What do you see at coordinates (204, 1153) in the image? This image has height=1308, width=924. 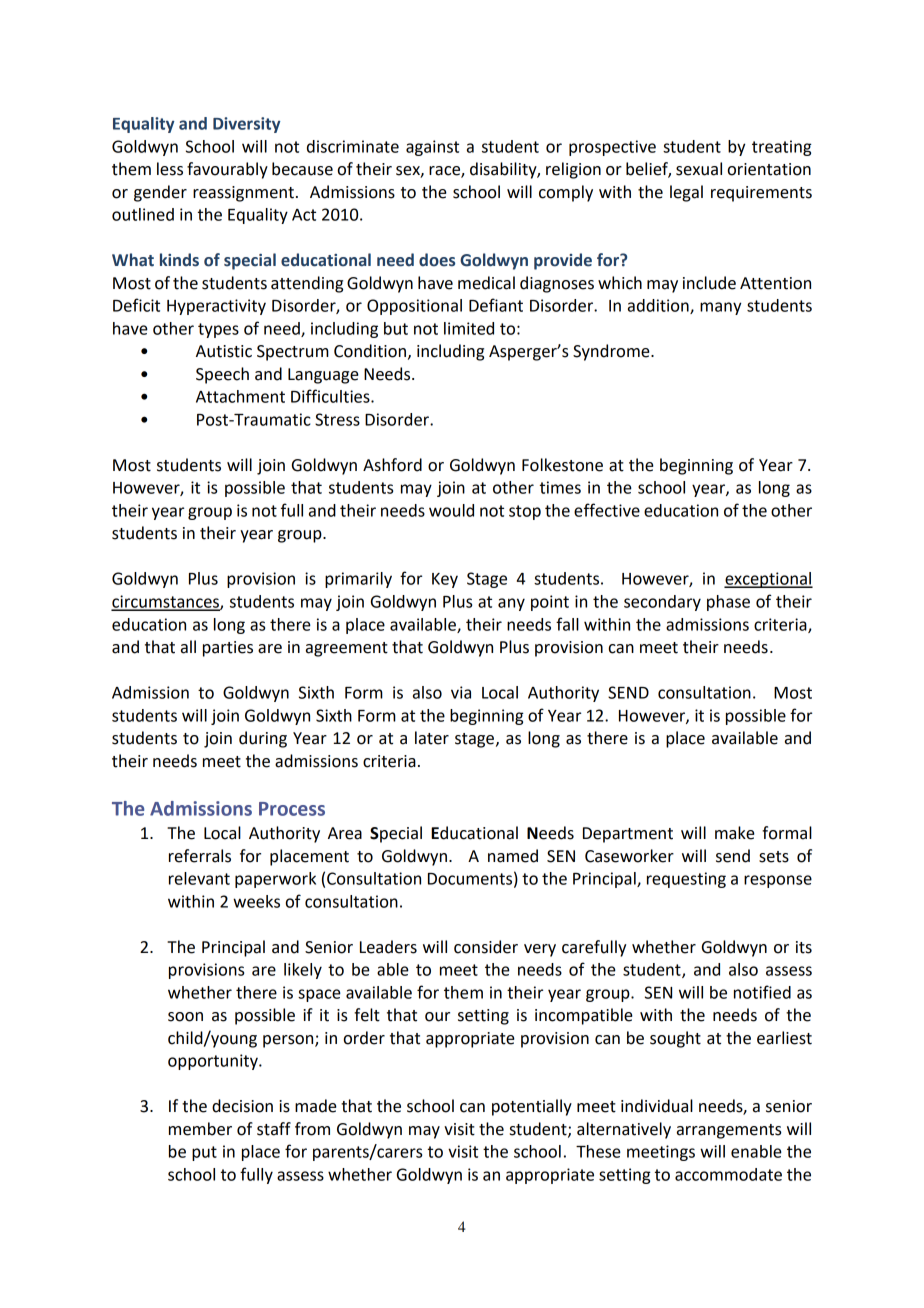 I see `put` at bounding box center [204, 1153].
